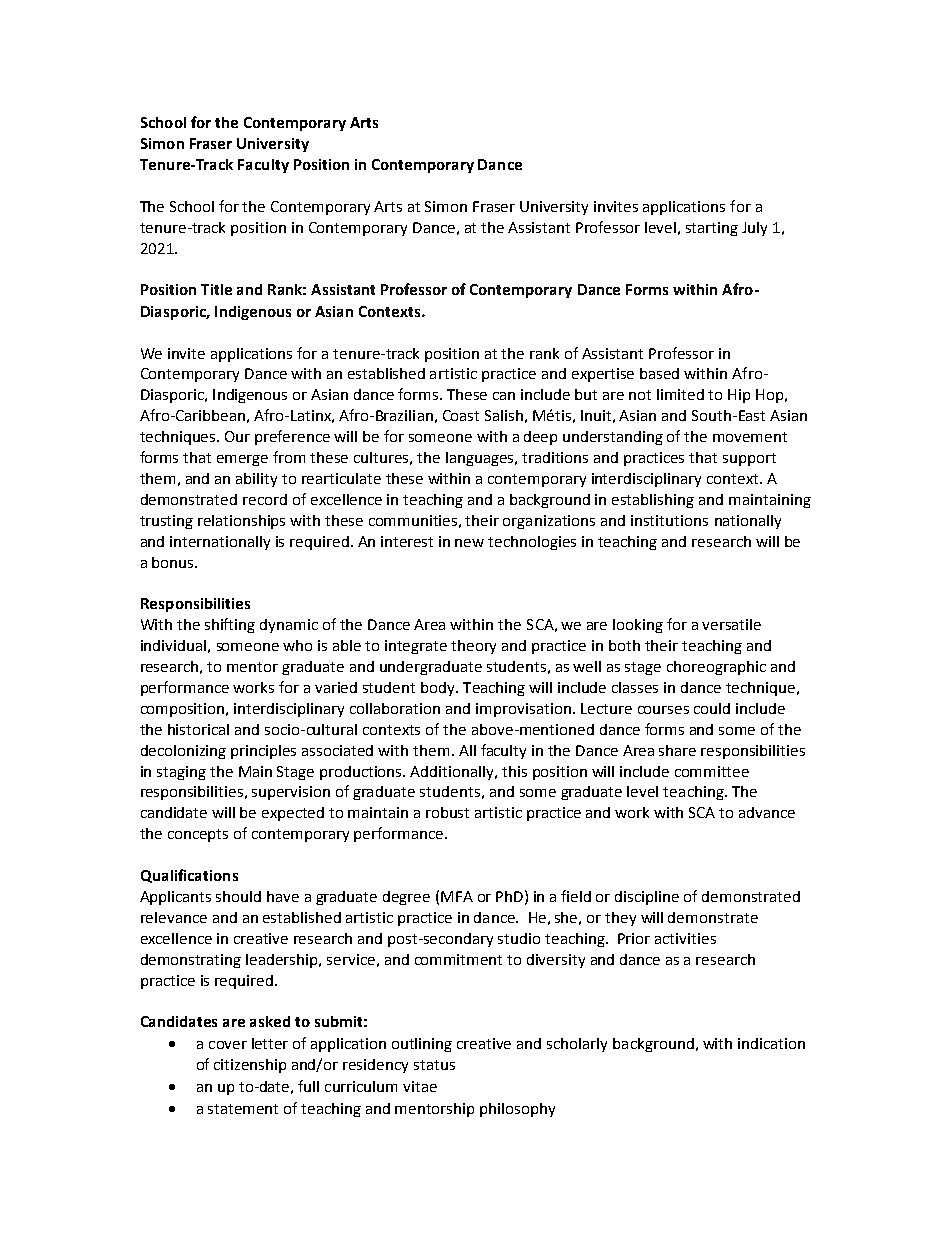  Describe the element at coordinates (216, 289) in the page. I see `Title` at that location.
